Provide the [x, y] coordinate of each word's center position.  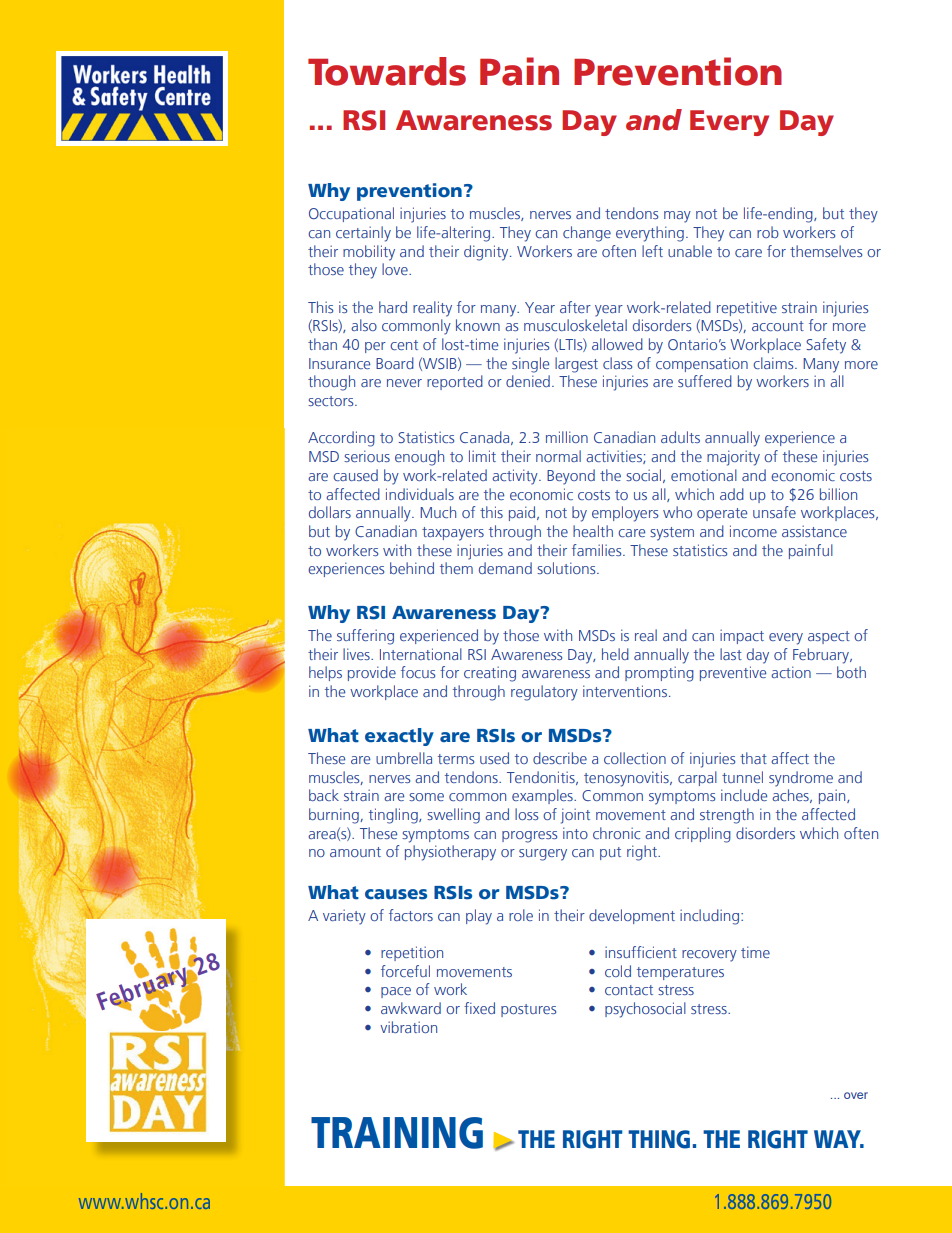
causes [396, 894]
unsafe [774, 512]
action [791, 672]
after [575, 307]
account [778, 326]
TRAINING [397, 1133]
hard [393, 307]
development [632, 916]
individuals [420, 494]
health [593, 531]
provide [372, 673]
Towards [387, 71]
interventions [626, 691]
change [587, 234]
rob [768, 232]
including [709, 917]
